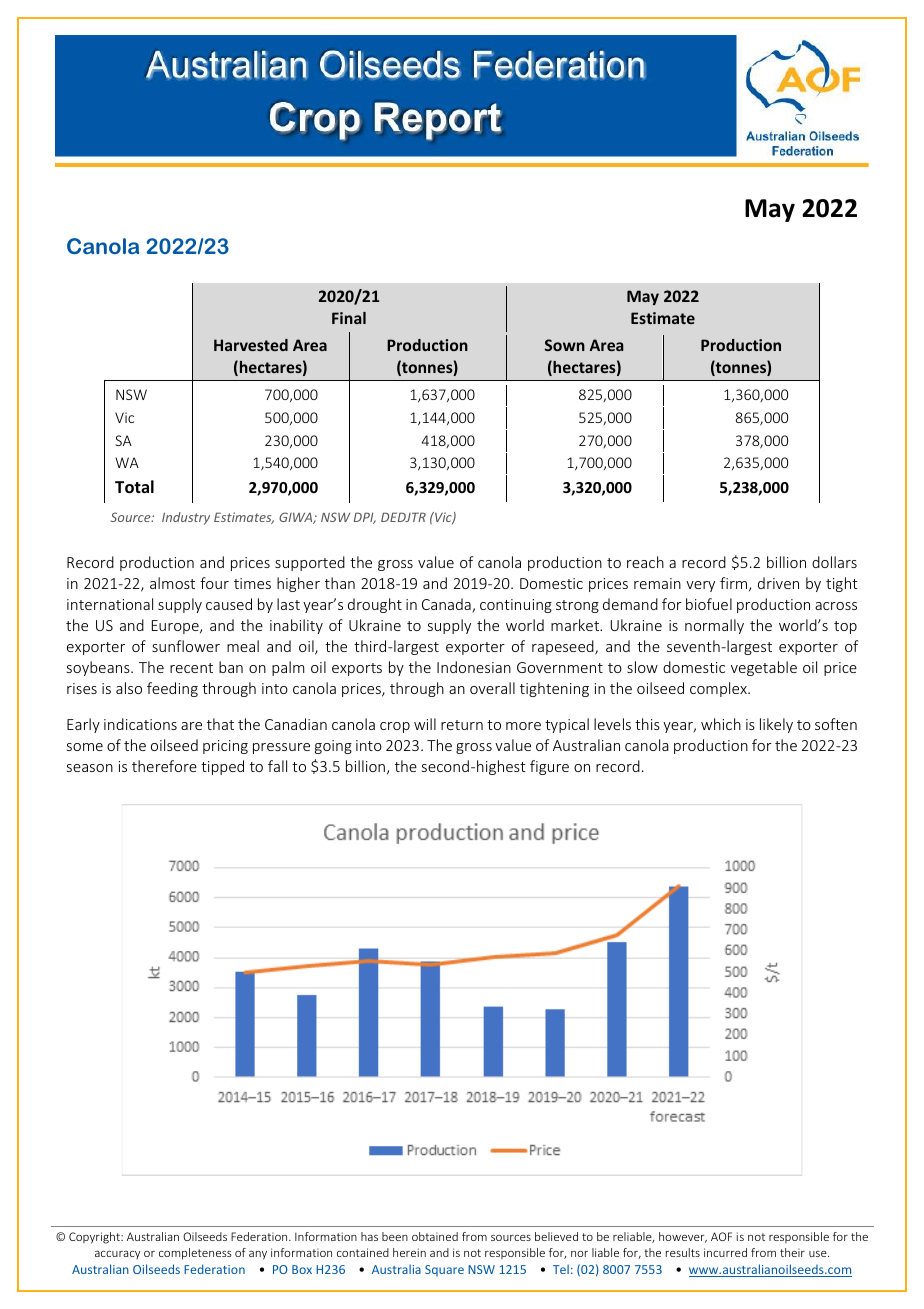 This screenshot has width=924, height=1309. I want to click on dollars, so click(834, 562).
